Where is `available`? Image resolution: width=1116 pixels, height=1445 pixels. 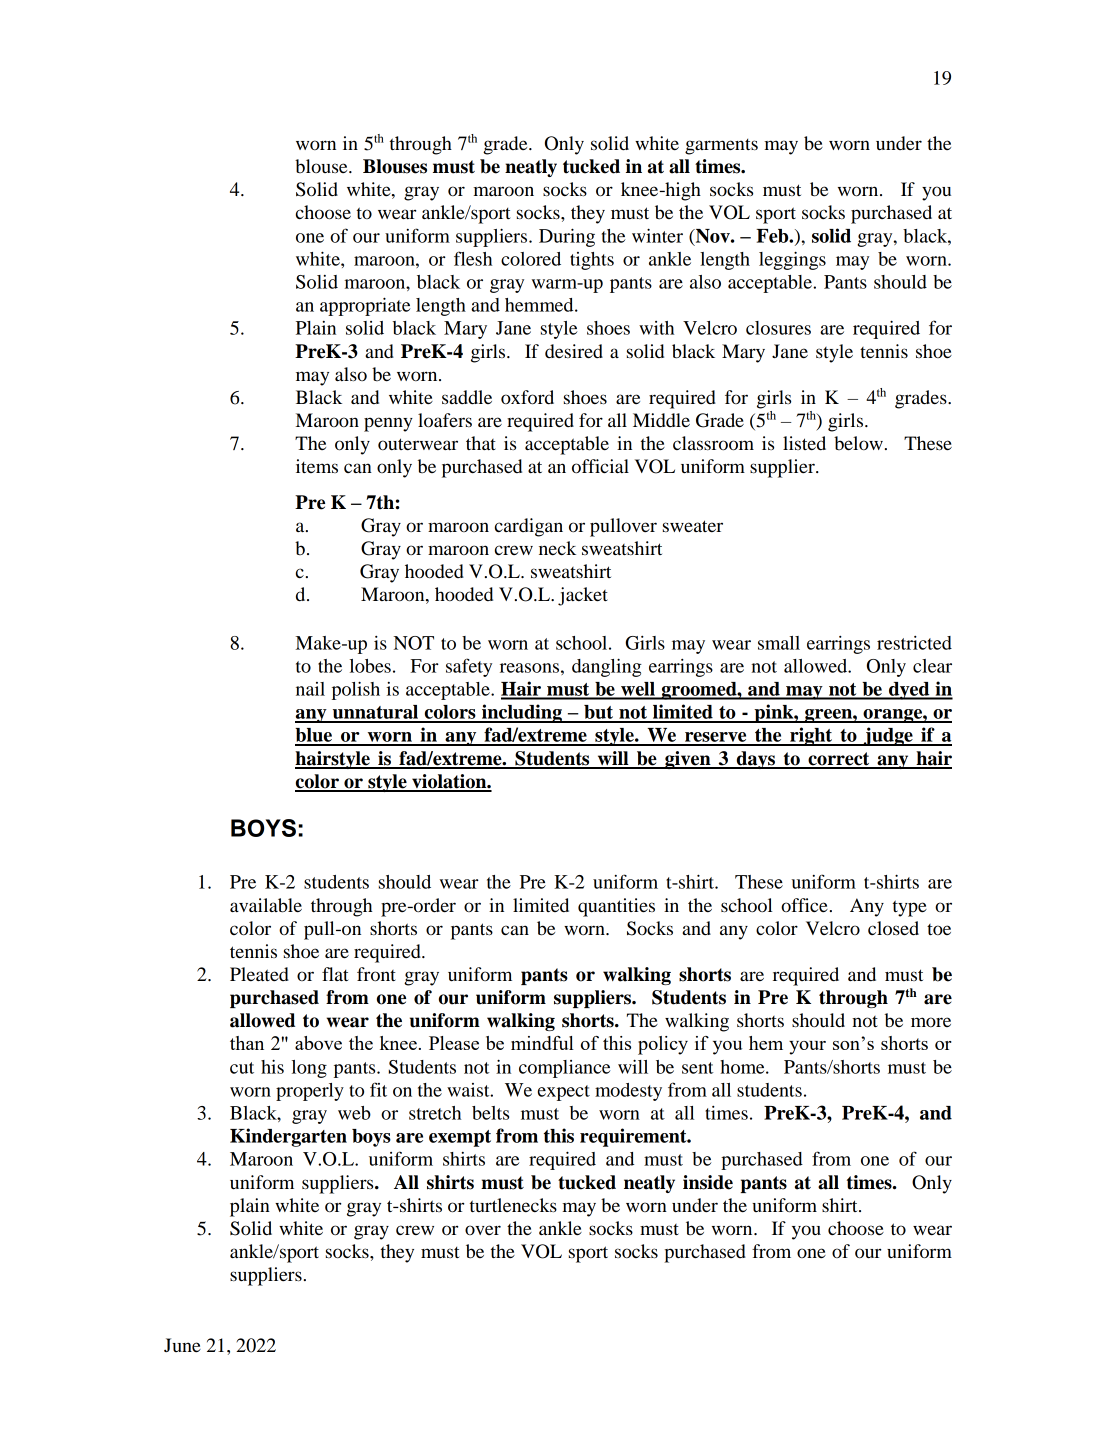 available is located at coordinates (266, 905).
